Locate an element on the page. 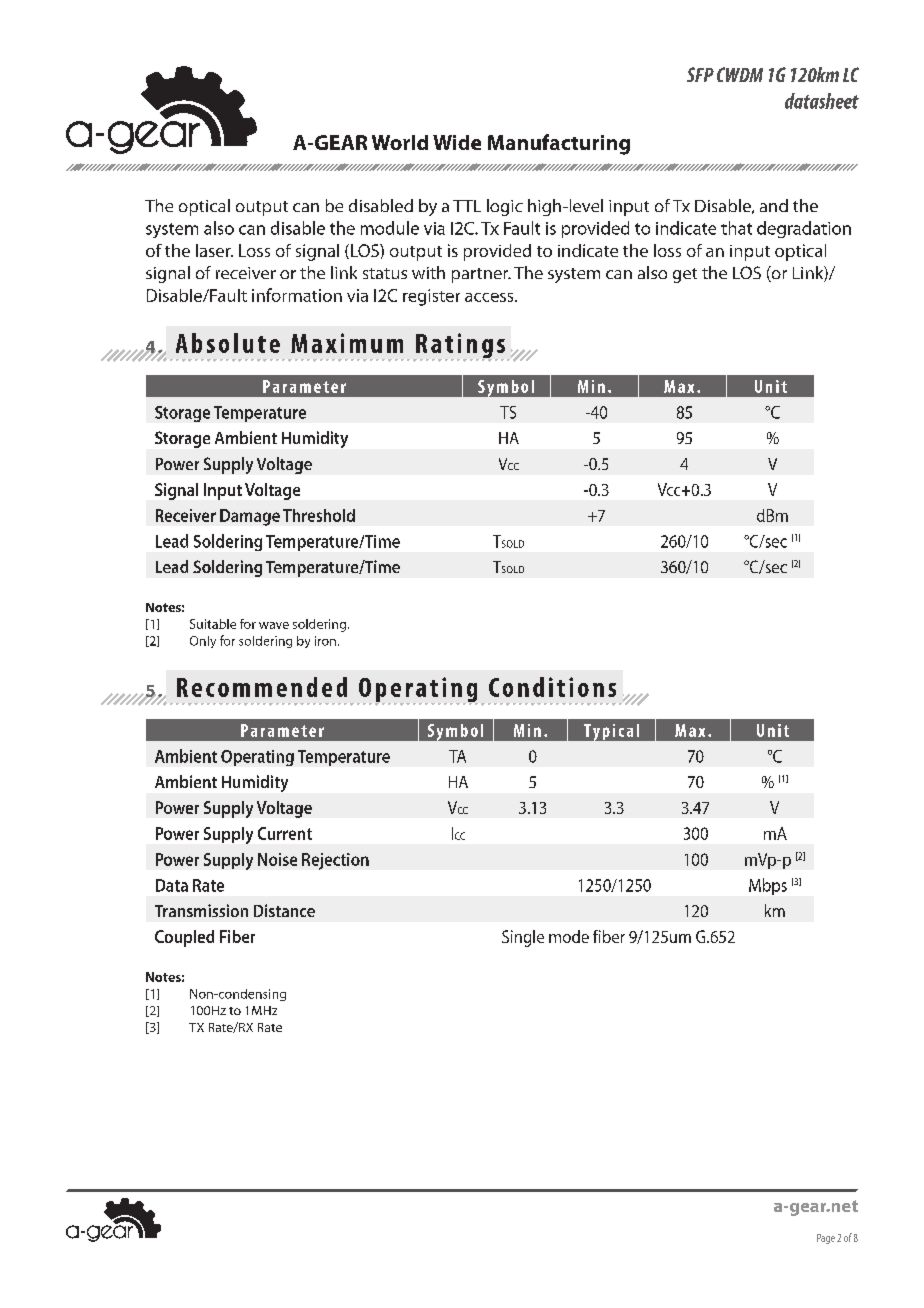 This image has height=1308, width=924. Single is located at coordinates (523, 938).
